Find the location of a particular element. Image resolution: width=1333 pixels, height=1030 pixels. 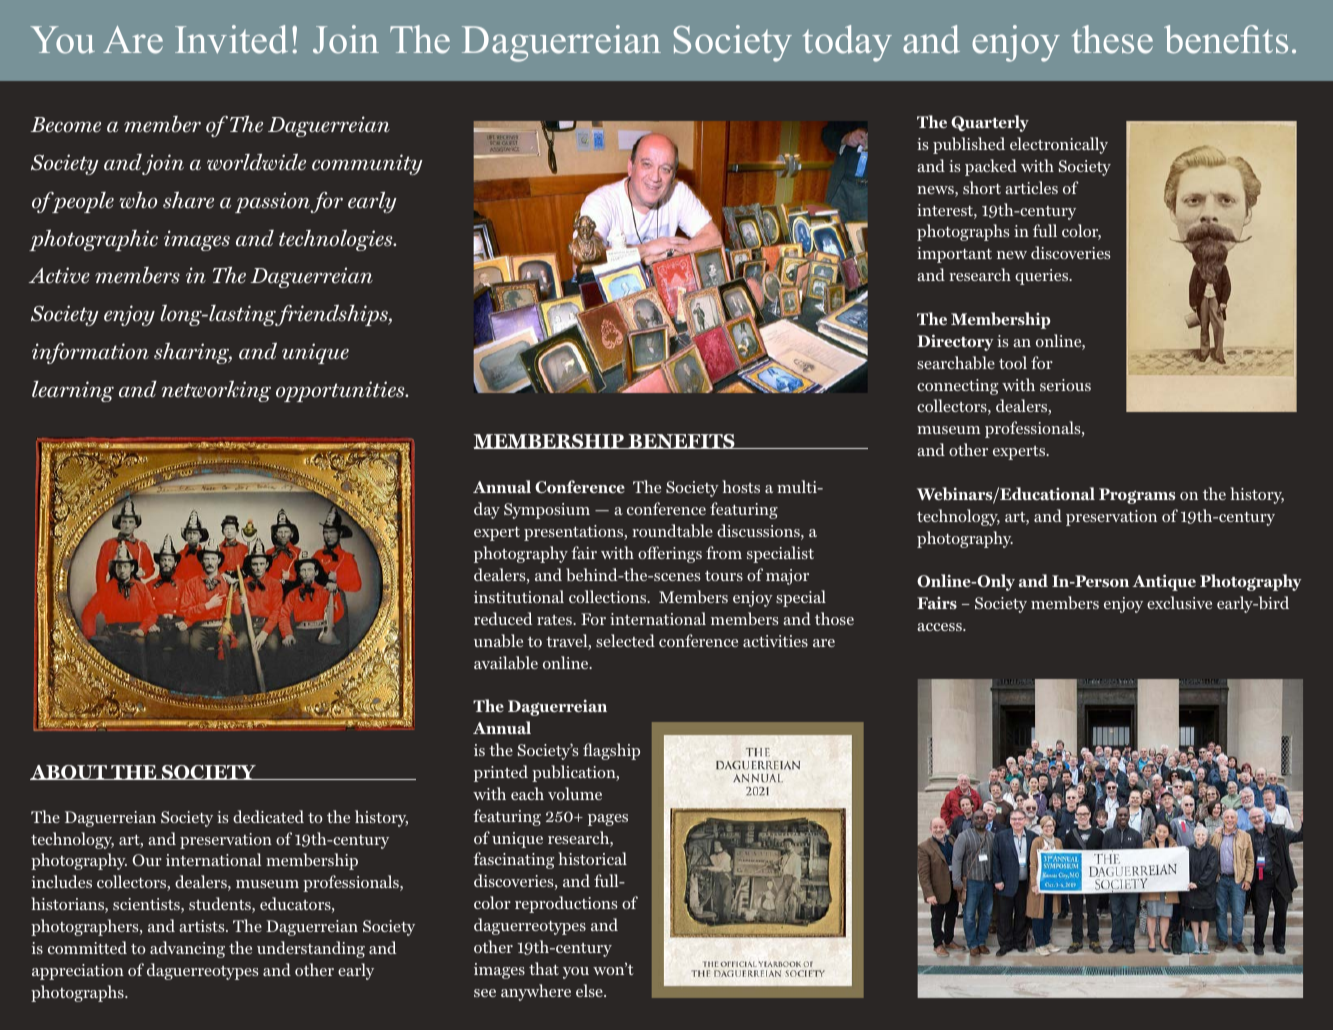

networking is located at coordinates (216, 391).
